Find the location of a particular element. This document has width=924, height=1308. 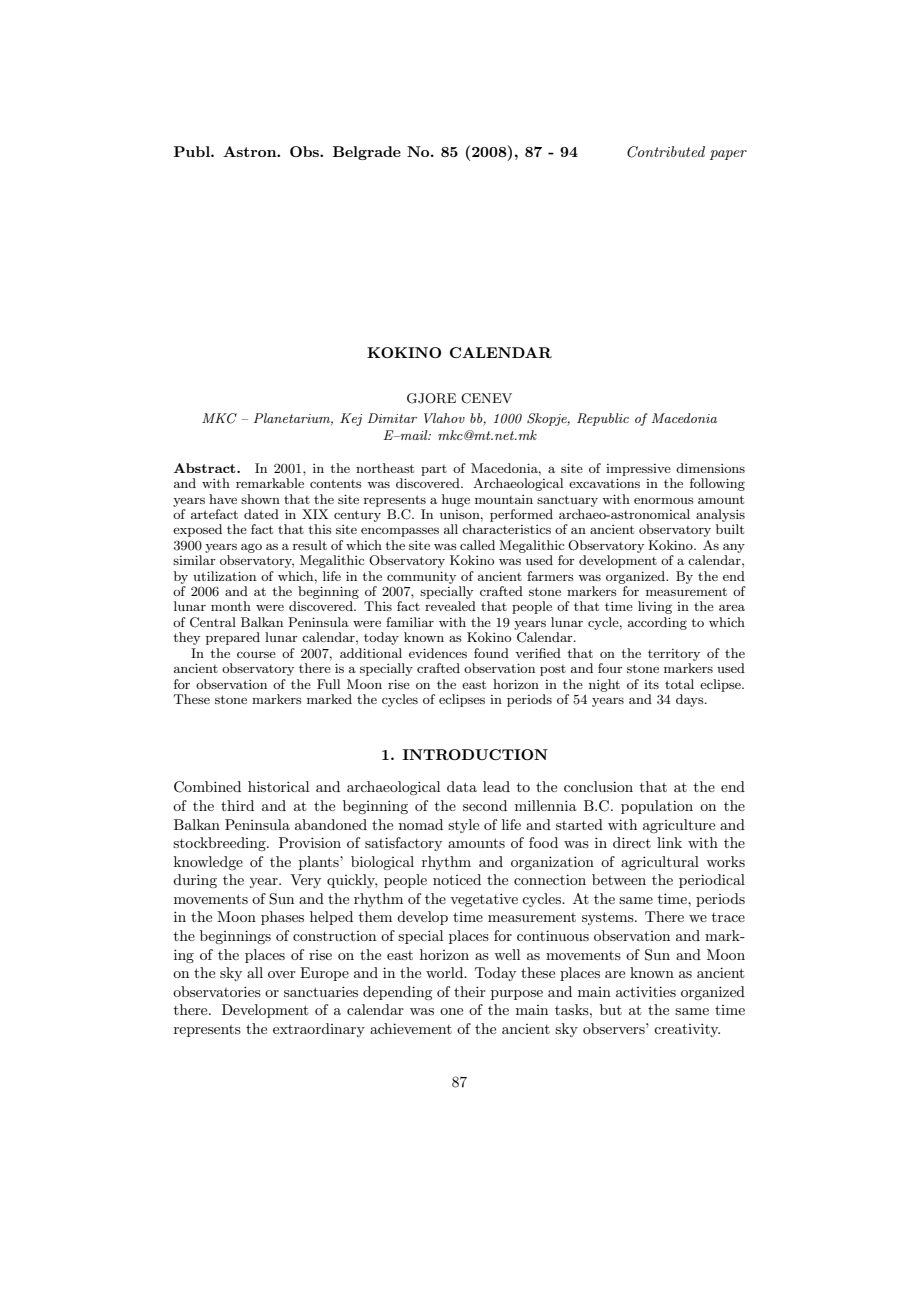

Belgrade is located at coordinates (367, 153).
